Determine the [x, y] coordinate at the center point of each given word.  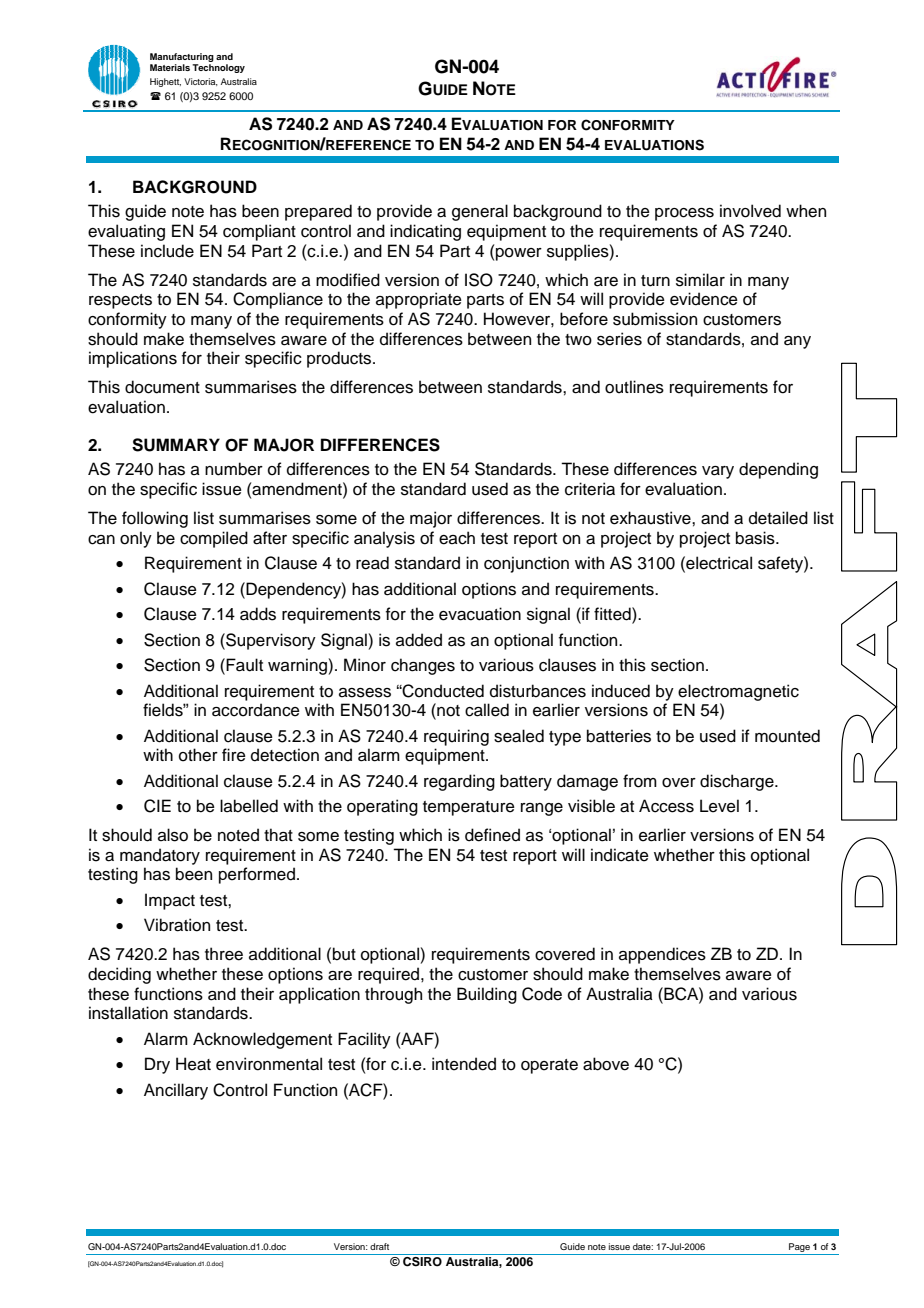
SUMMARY [176, 445]
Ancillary [176, 1091]
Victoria [201, 82]
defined [492, 835]
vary [718, 472]
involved [750, 211]
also [173, 835]
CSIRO [422, 1260]
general [480, 212]
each [457, 538]
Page [799, 1247]
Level [719, 806]
